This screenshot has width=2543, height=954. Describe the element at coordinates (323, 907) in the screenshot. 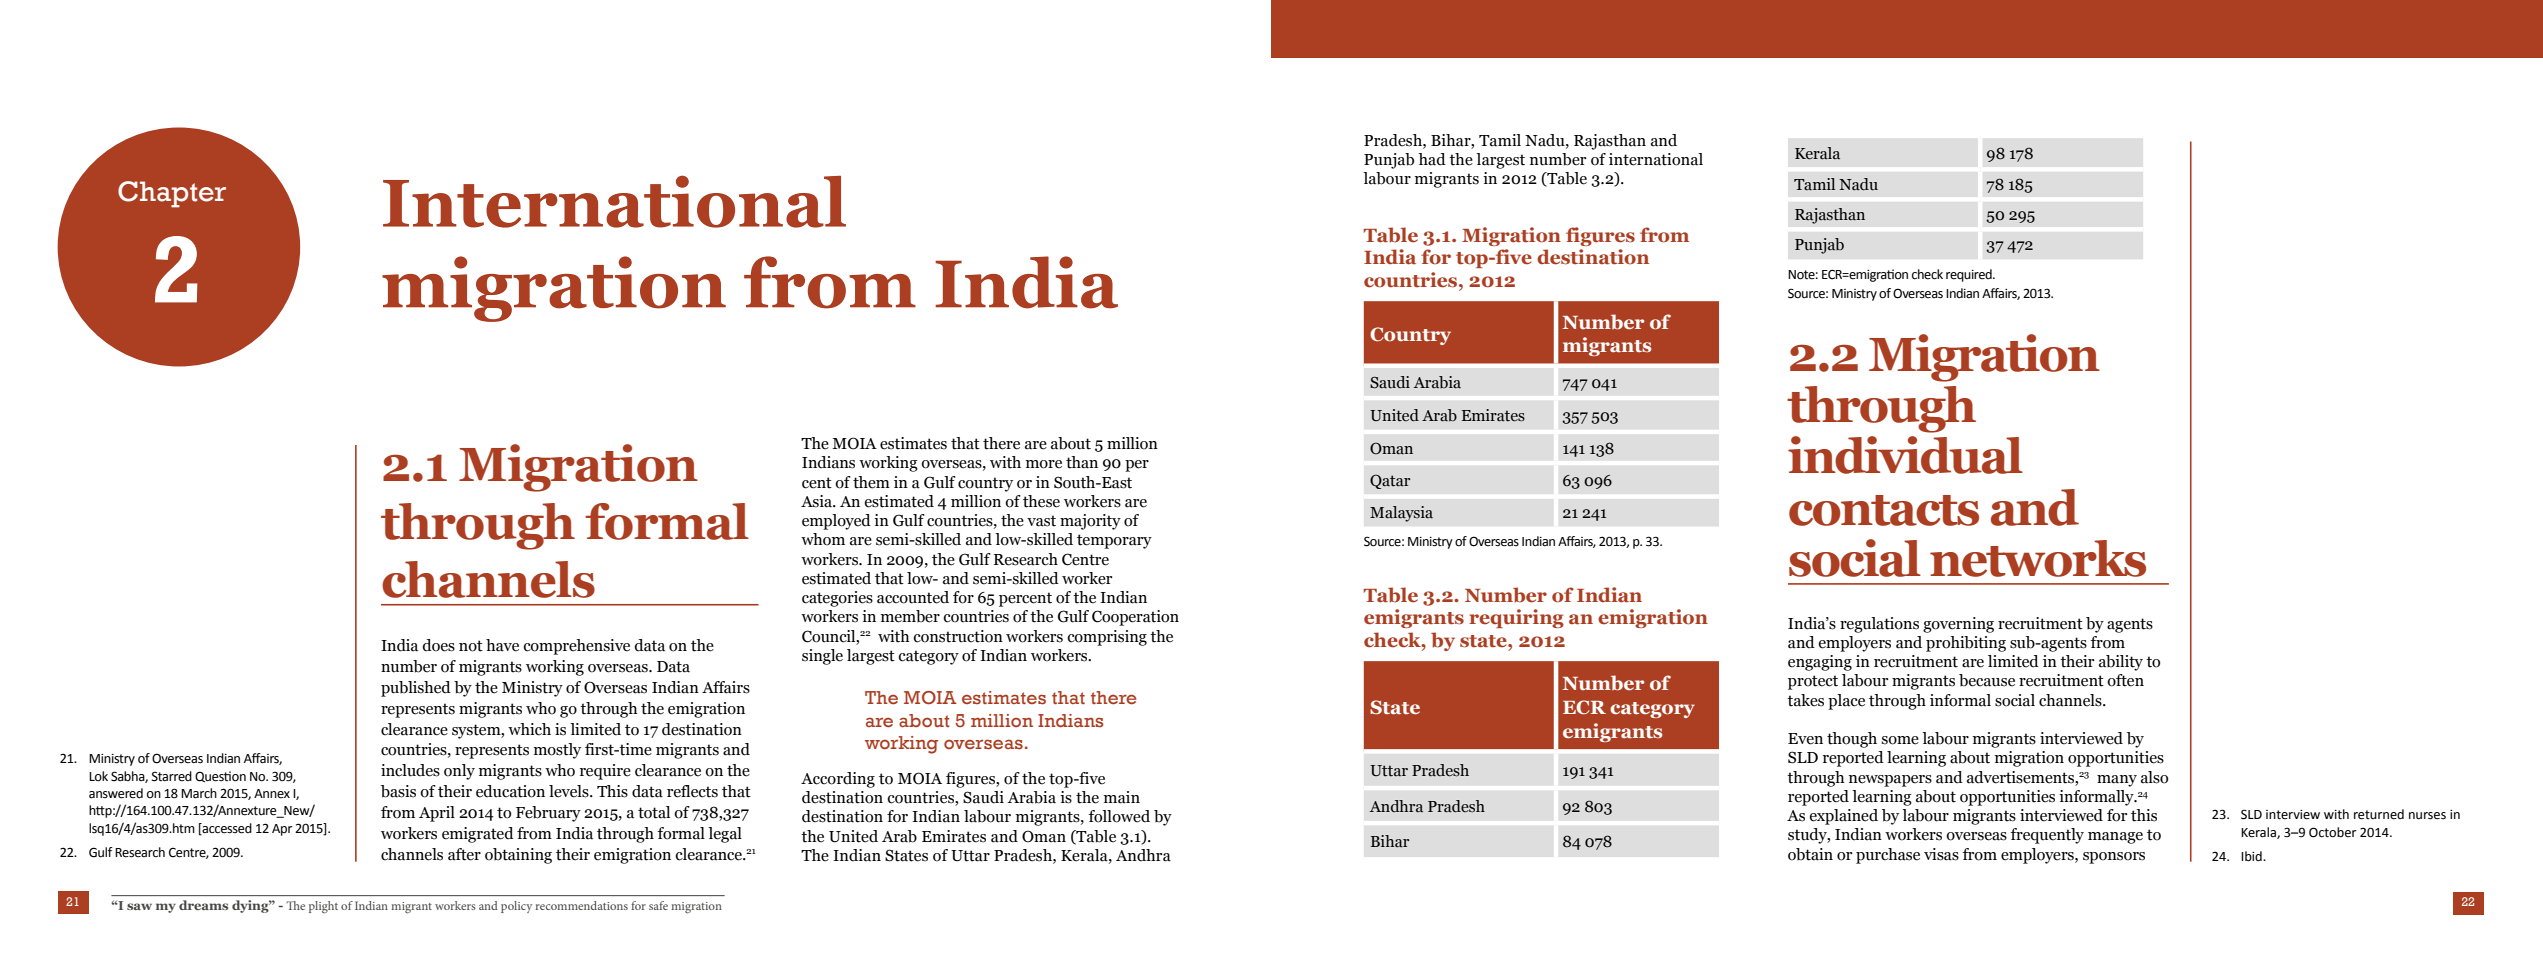

I see `plight` at that location.
